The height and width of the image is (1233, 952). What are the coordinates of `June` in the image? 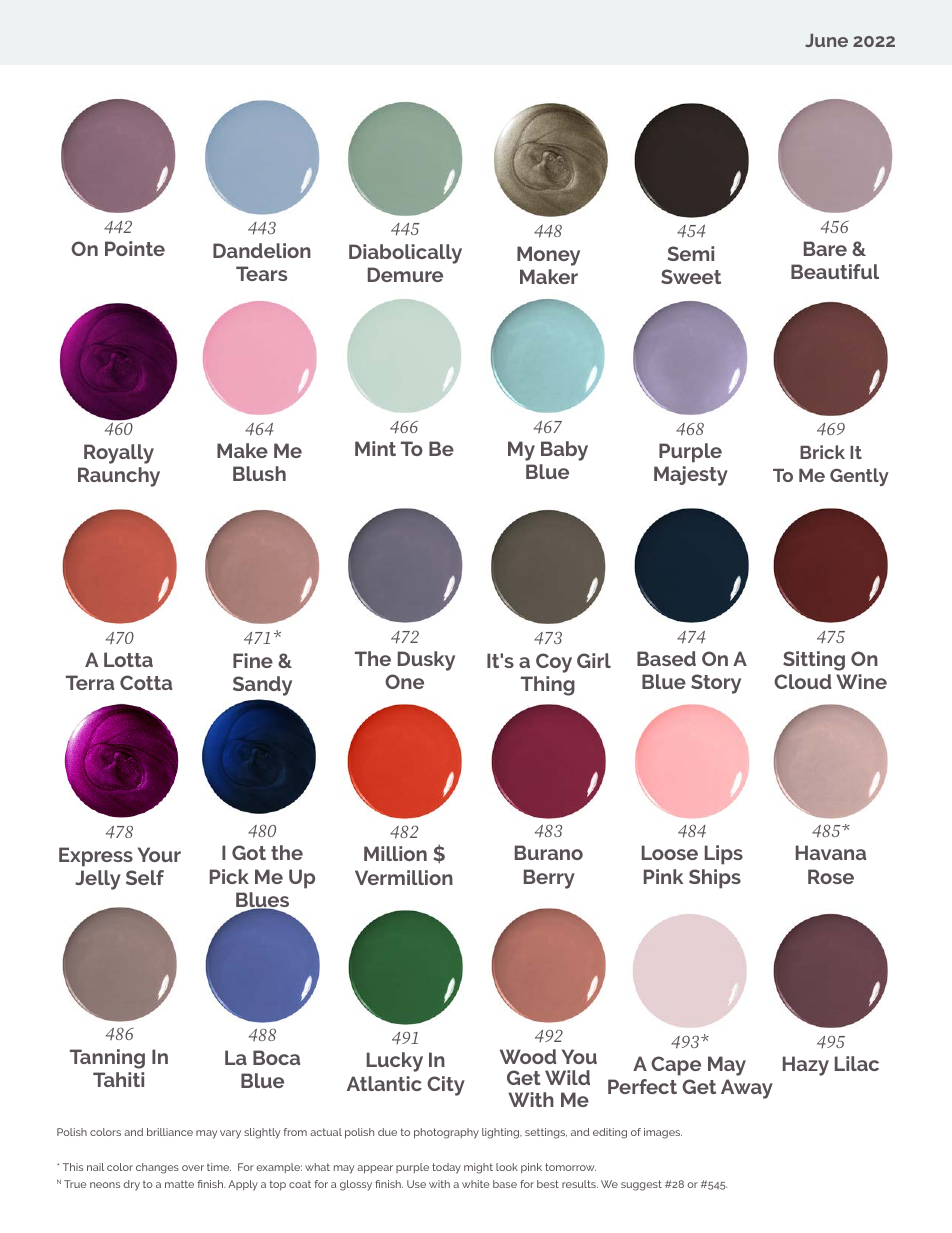 It's located at (826, 40).
